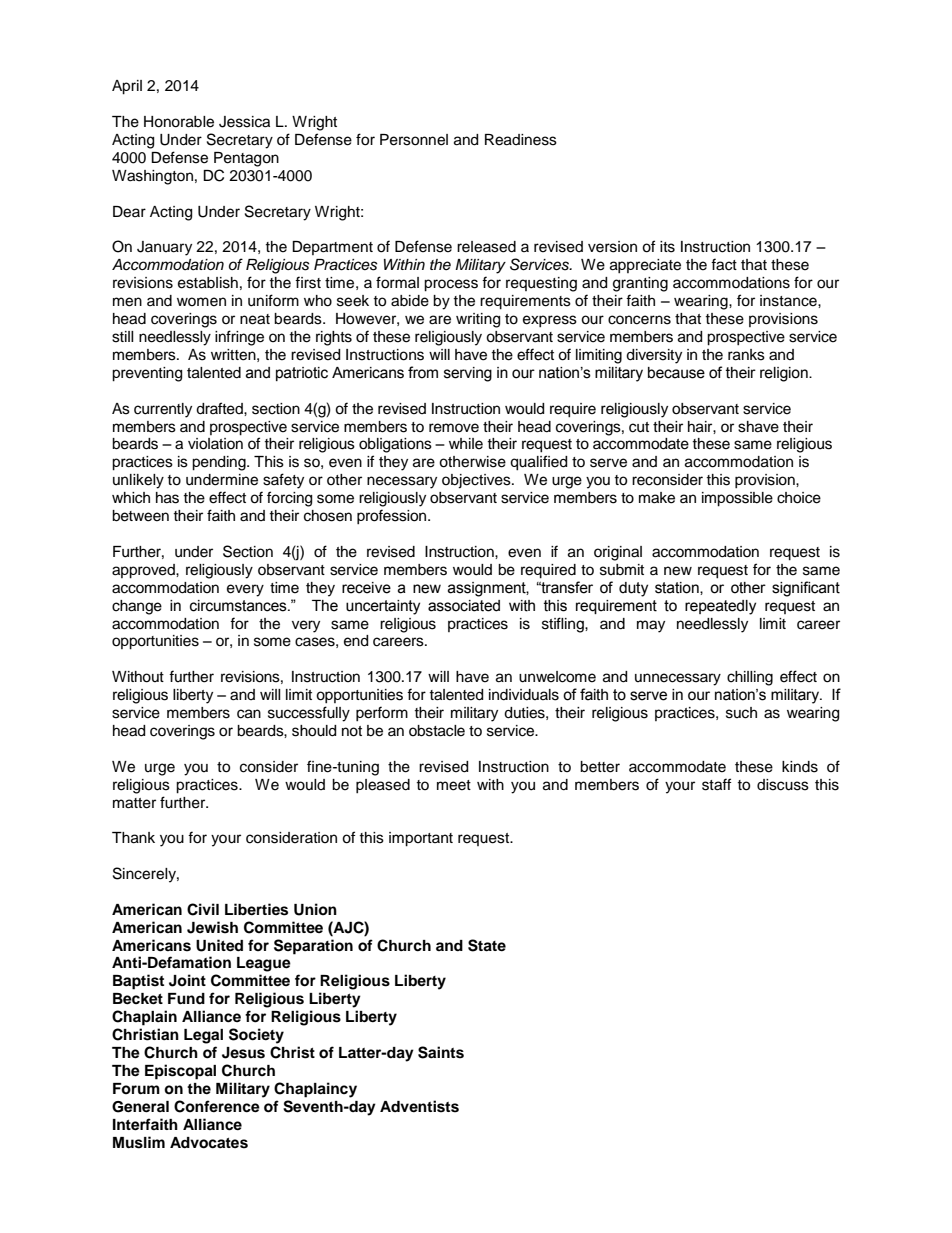 This image has width=952, height=1233. What do you see at coordinates (217, 1106) in the image?
I see `Conference` at bounding box center [217, 1106].
